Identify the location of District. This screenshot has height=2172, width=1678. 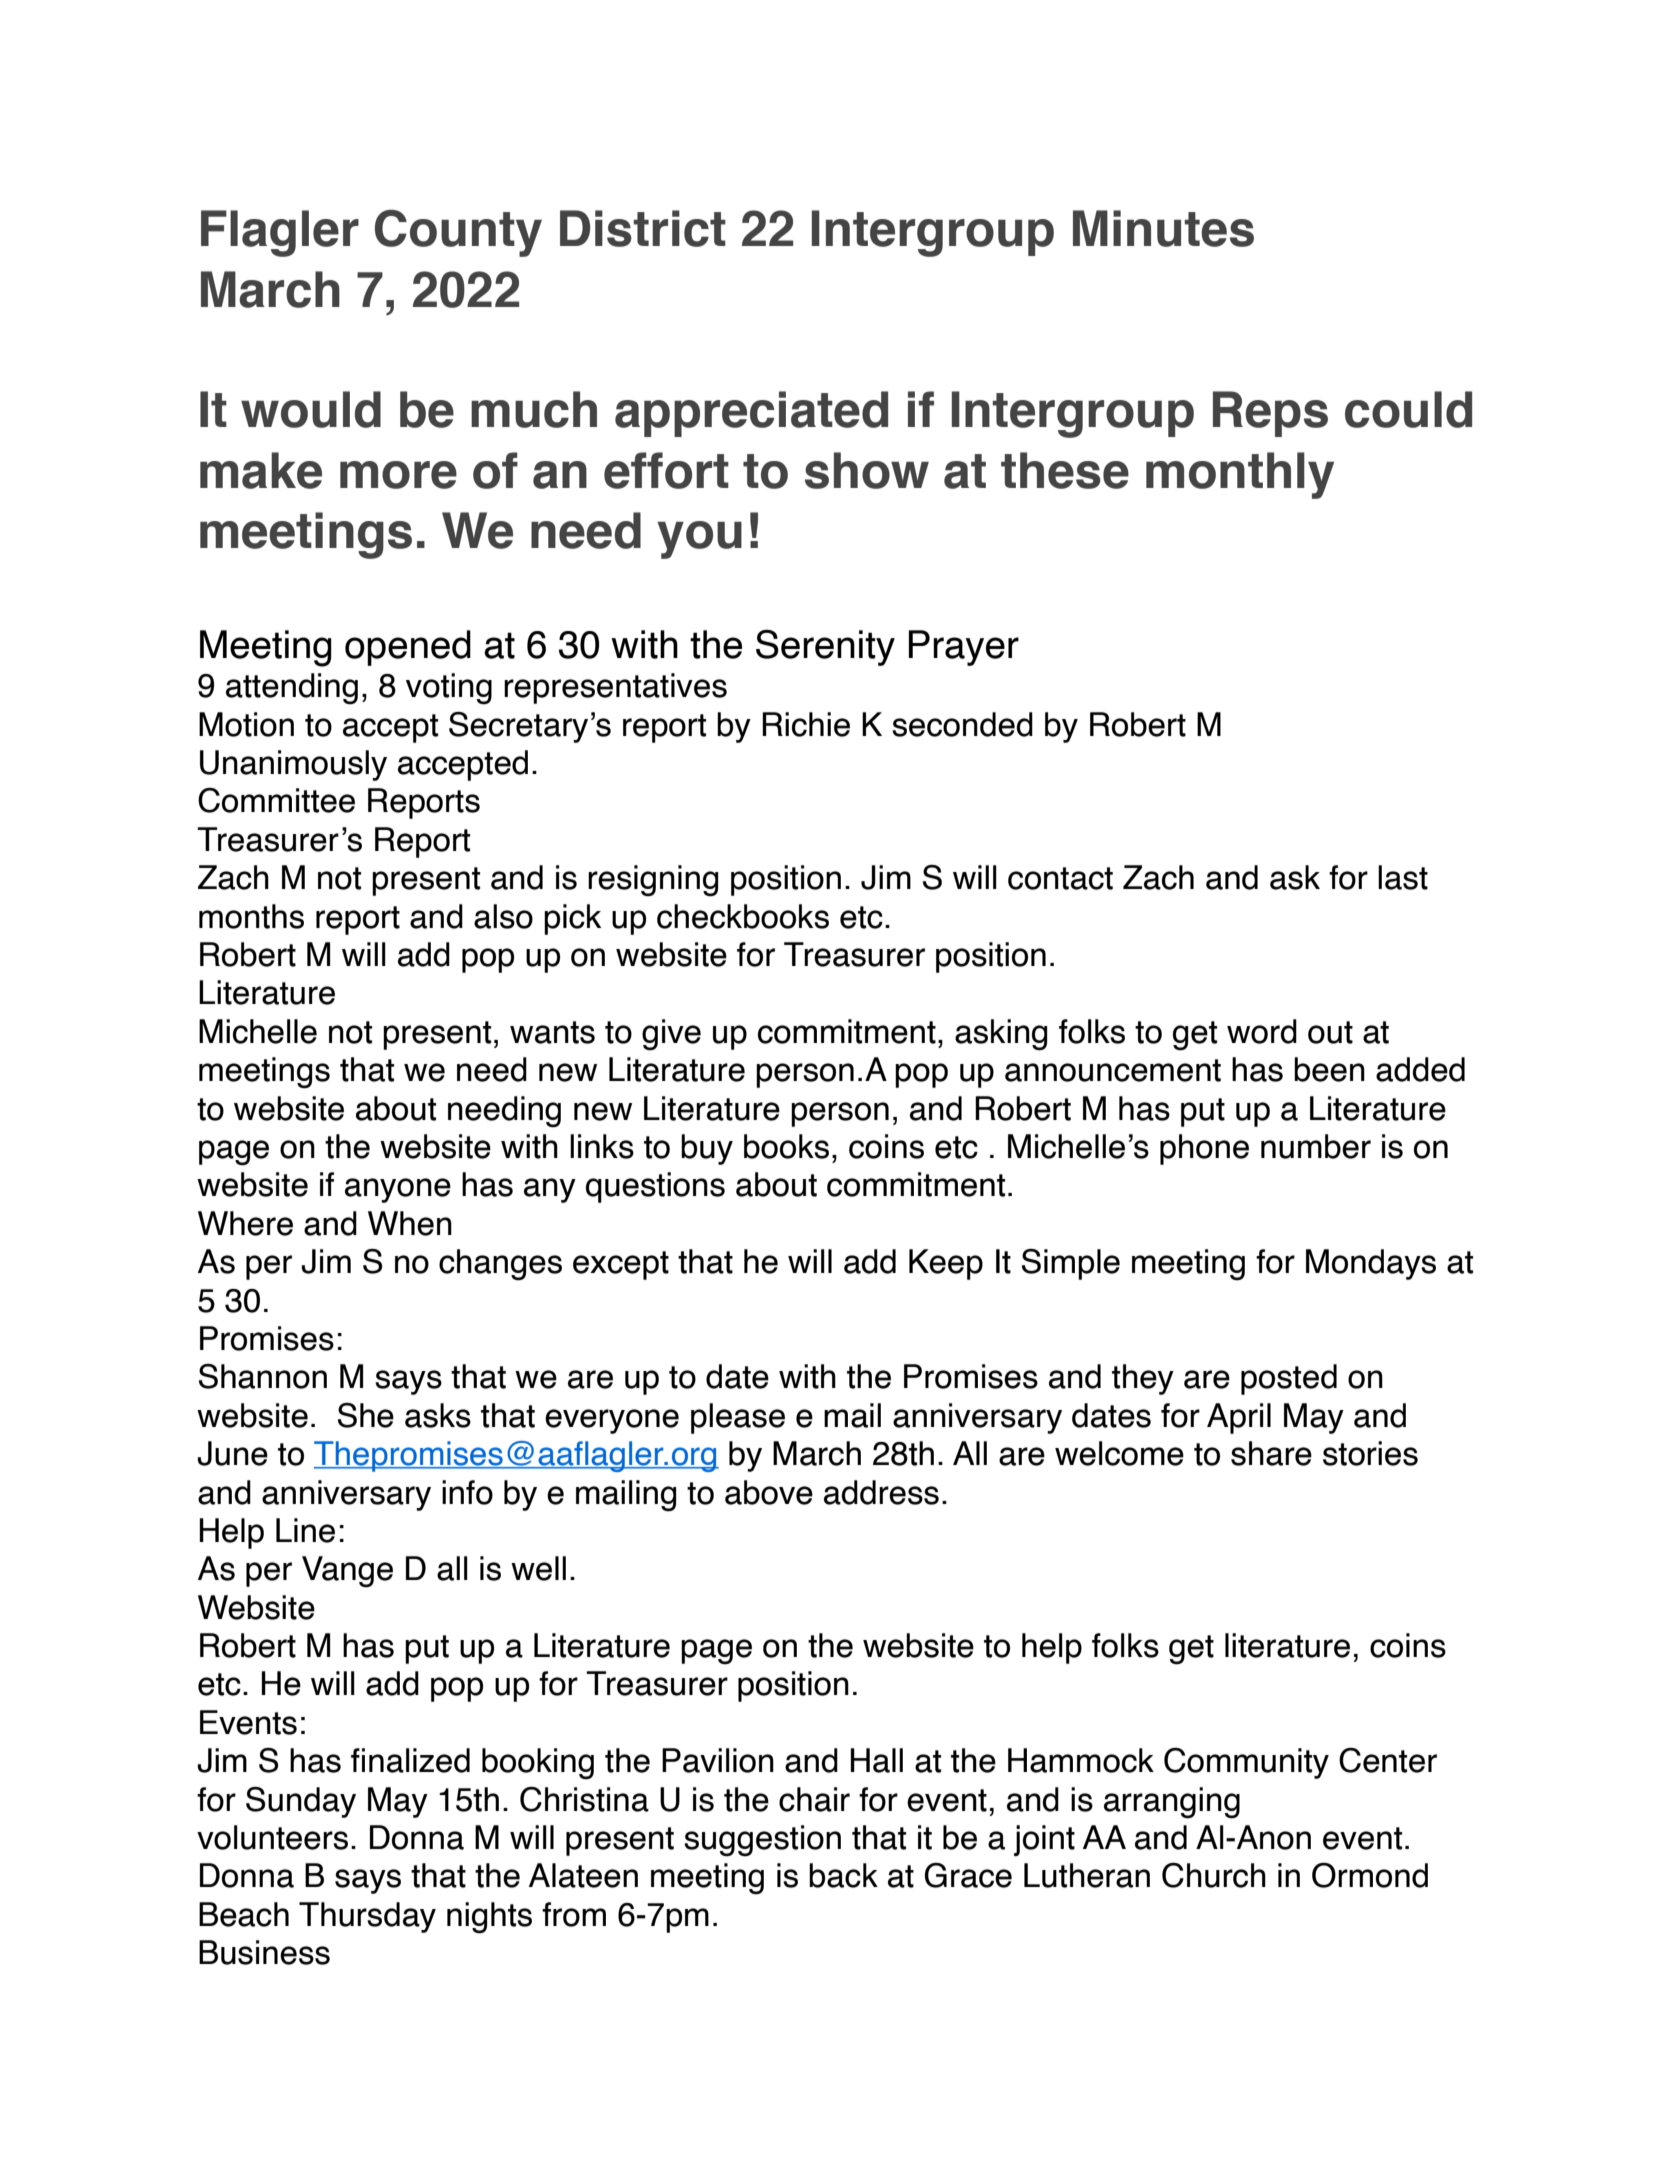
(643, 228).
